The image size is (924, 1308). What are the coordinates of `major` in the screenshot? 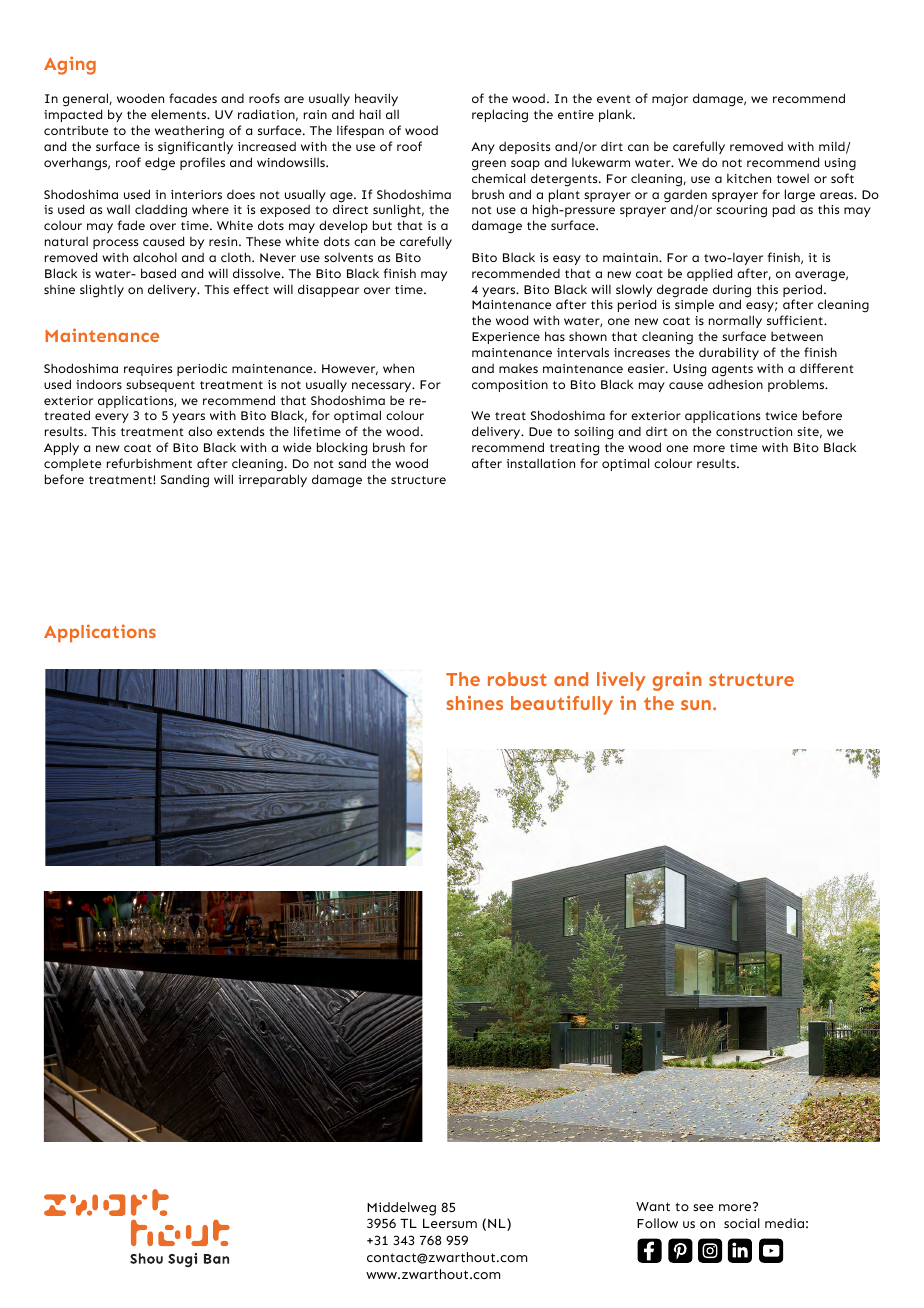 It's located at (670, 100).
